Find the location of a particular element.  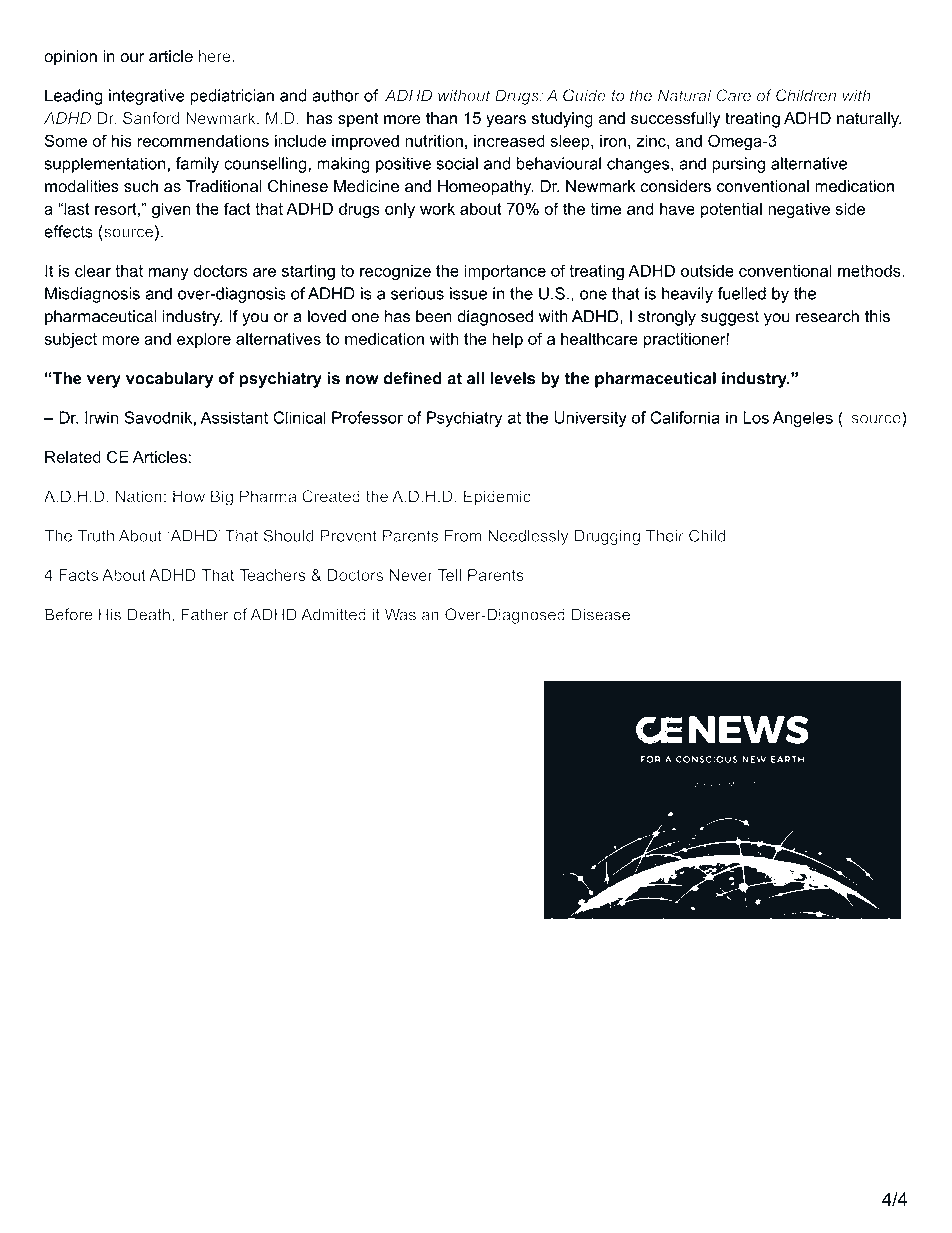

many is located at coordinates (168, 274).
